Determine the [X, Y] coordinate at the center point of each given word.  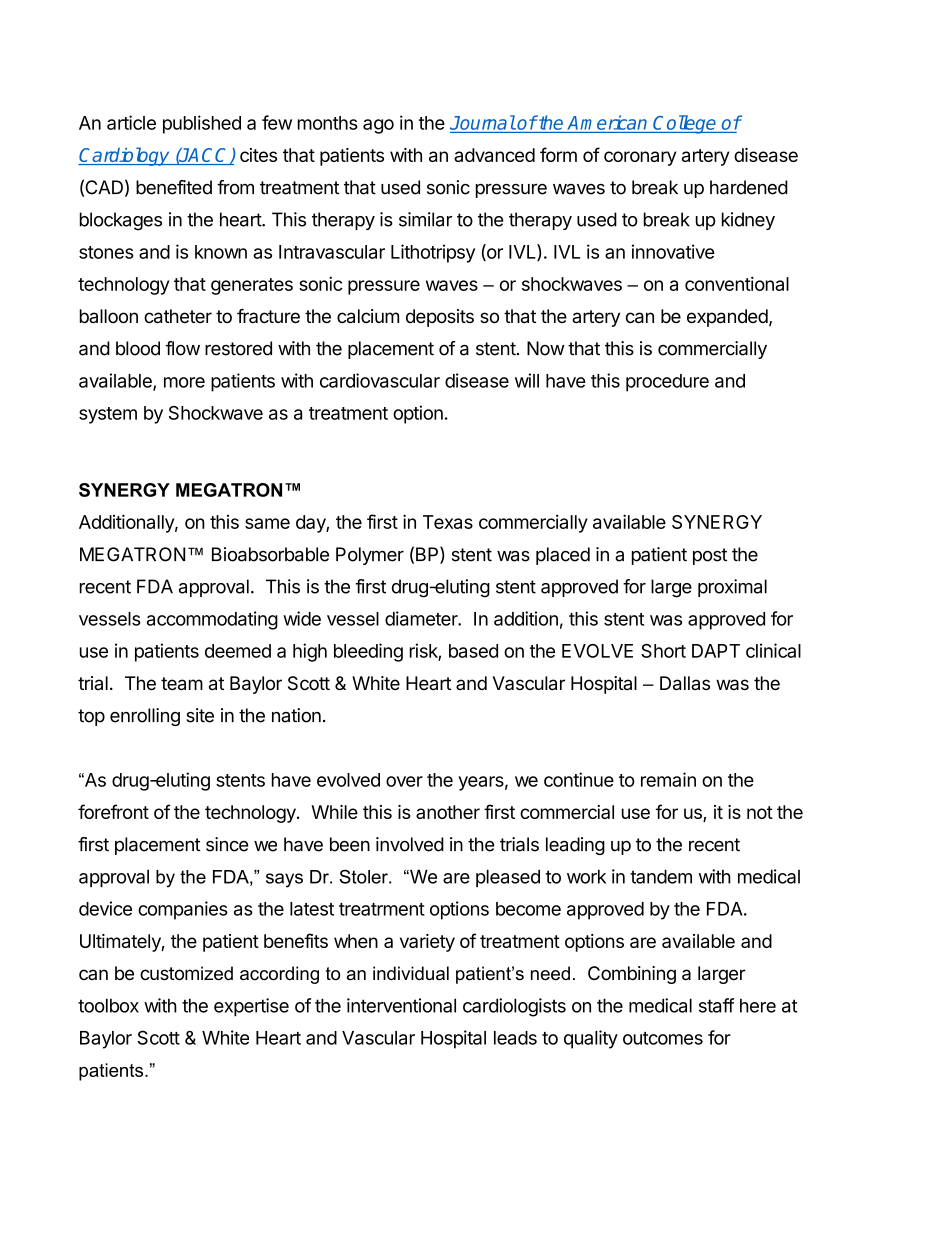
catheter [178, 316]
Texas [448, 522]
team [182, 684]
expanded [727, 318]
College [685, 124]
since [227, 844]
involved [410, 844]
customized [186, 973]
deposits [440, 318]
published [202, 124]
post [710, 556]
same [267, 523]
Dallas [685, 683]
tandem [661, 876]
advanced [494, 155]
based [473, 651]
